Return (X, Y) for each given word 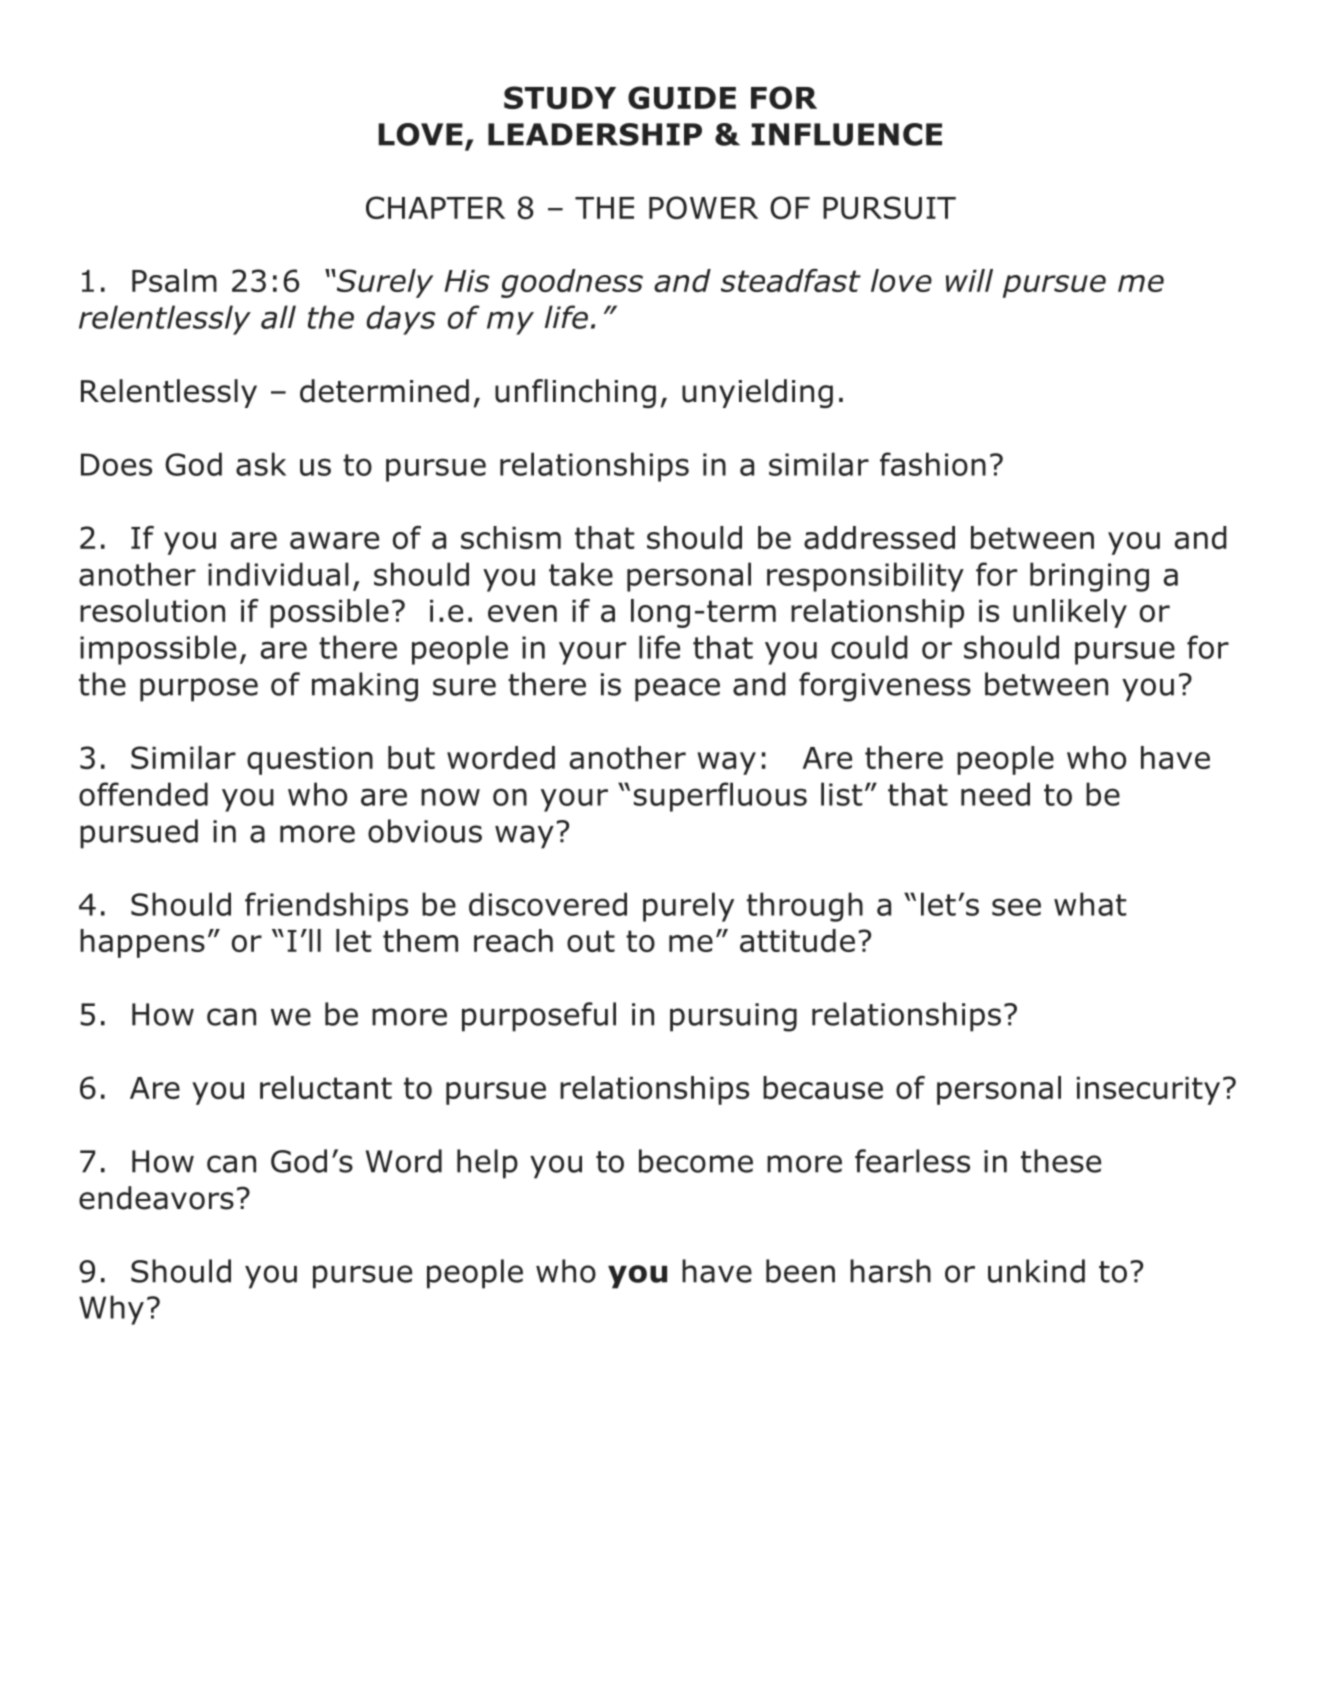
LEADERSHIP (595, 134)
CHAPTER (435, 207)
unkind (1036, 1271)
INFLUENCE (847, 134)
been (800, 1271)
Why (111, 1310)
